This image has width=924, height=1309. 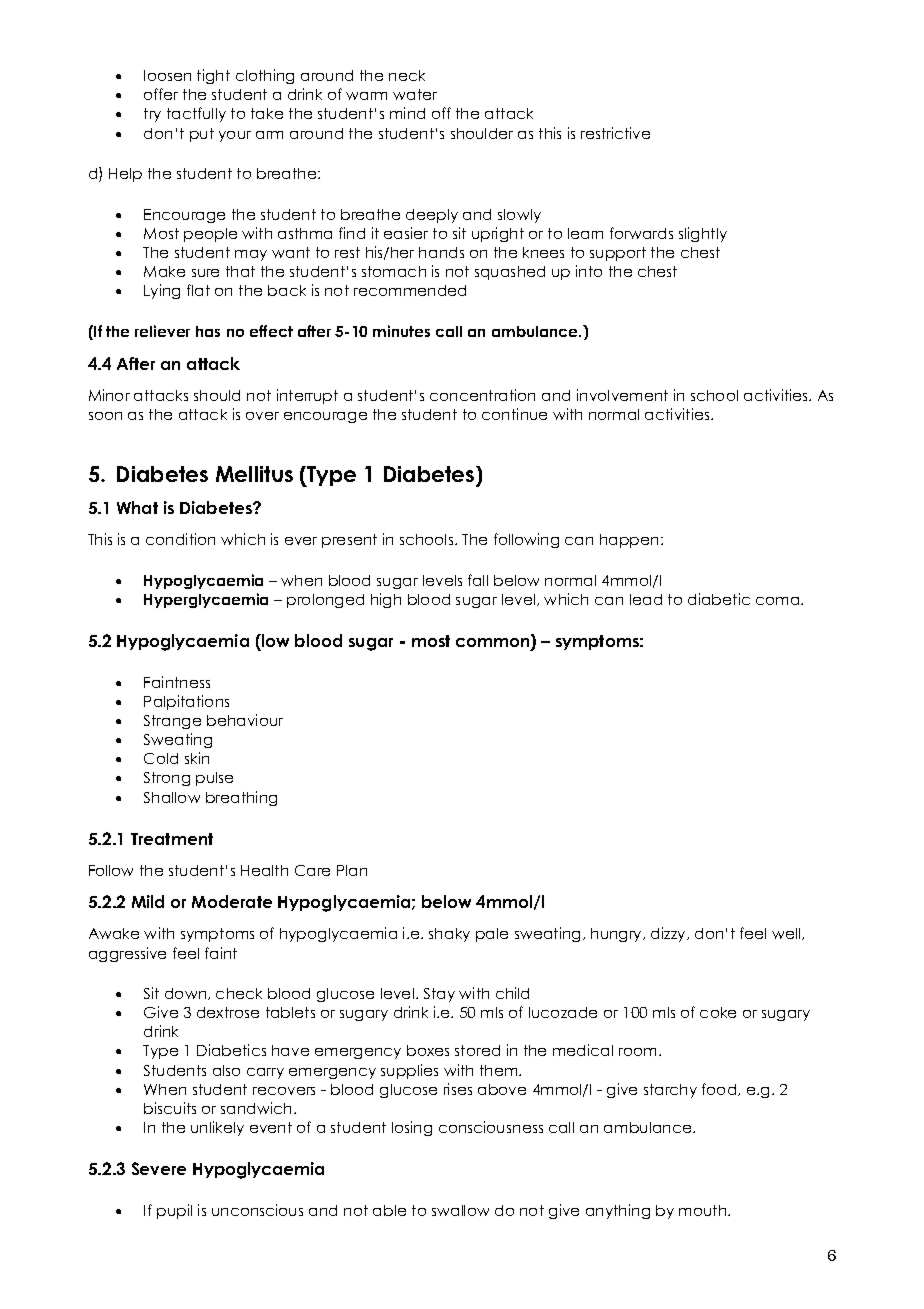 What do you see at coordinates (514, 414) in the image?
I see `continue` at bounding box center [514, 414].
